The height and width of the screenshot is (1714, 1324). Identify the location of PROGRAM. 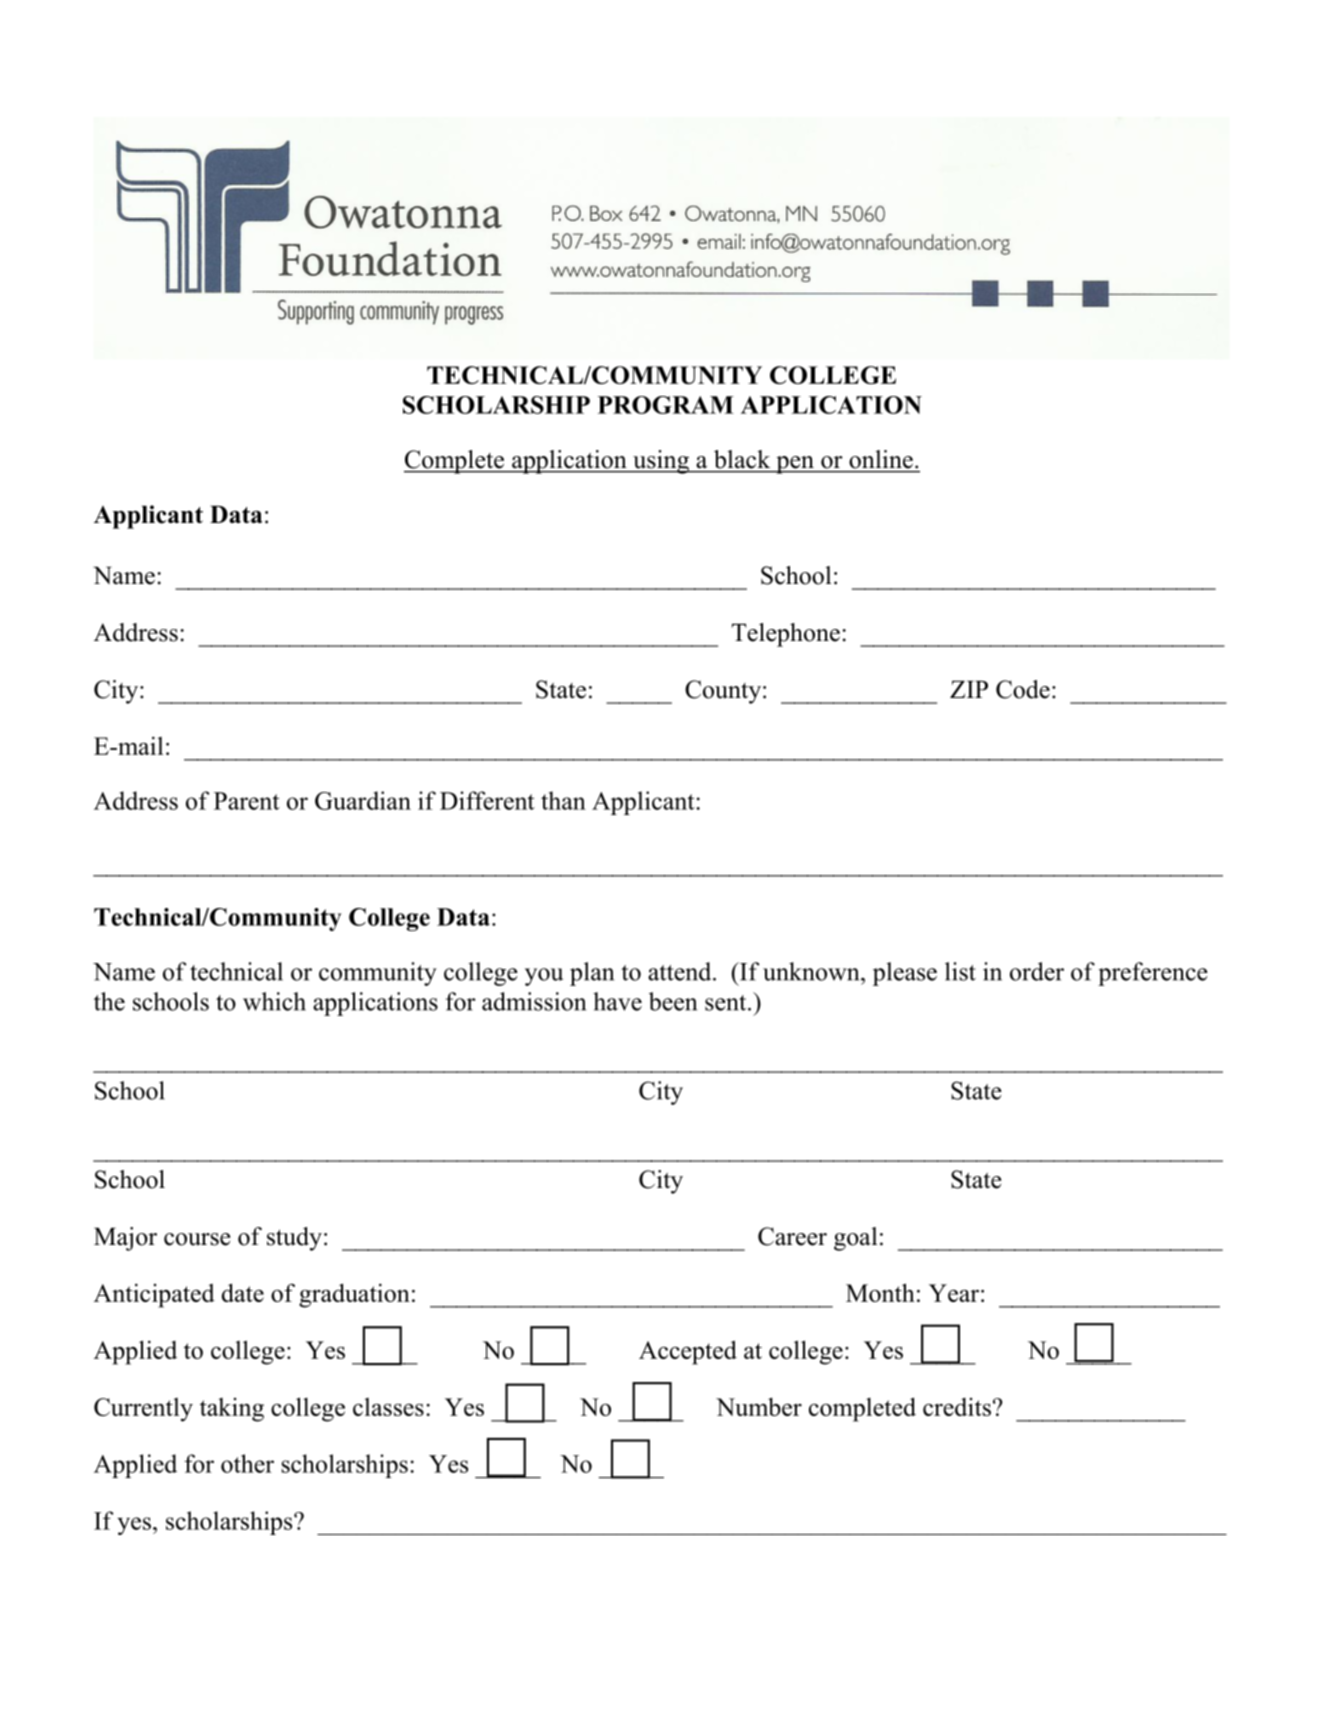
(666, 405).
